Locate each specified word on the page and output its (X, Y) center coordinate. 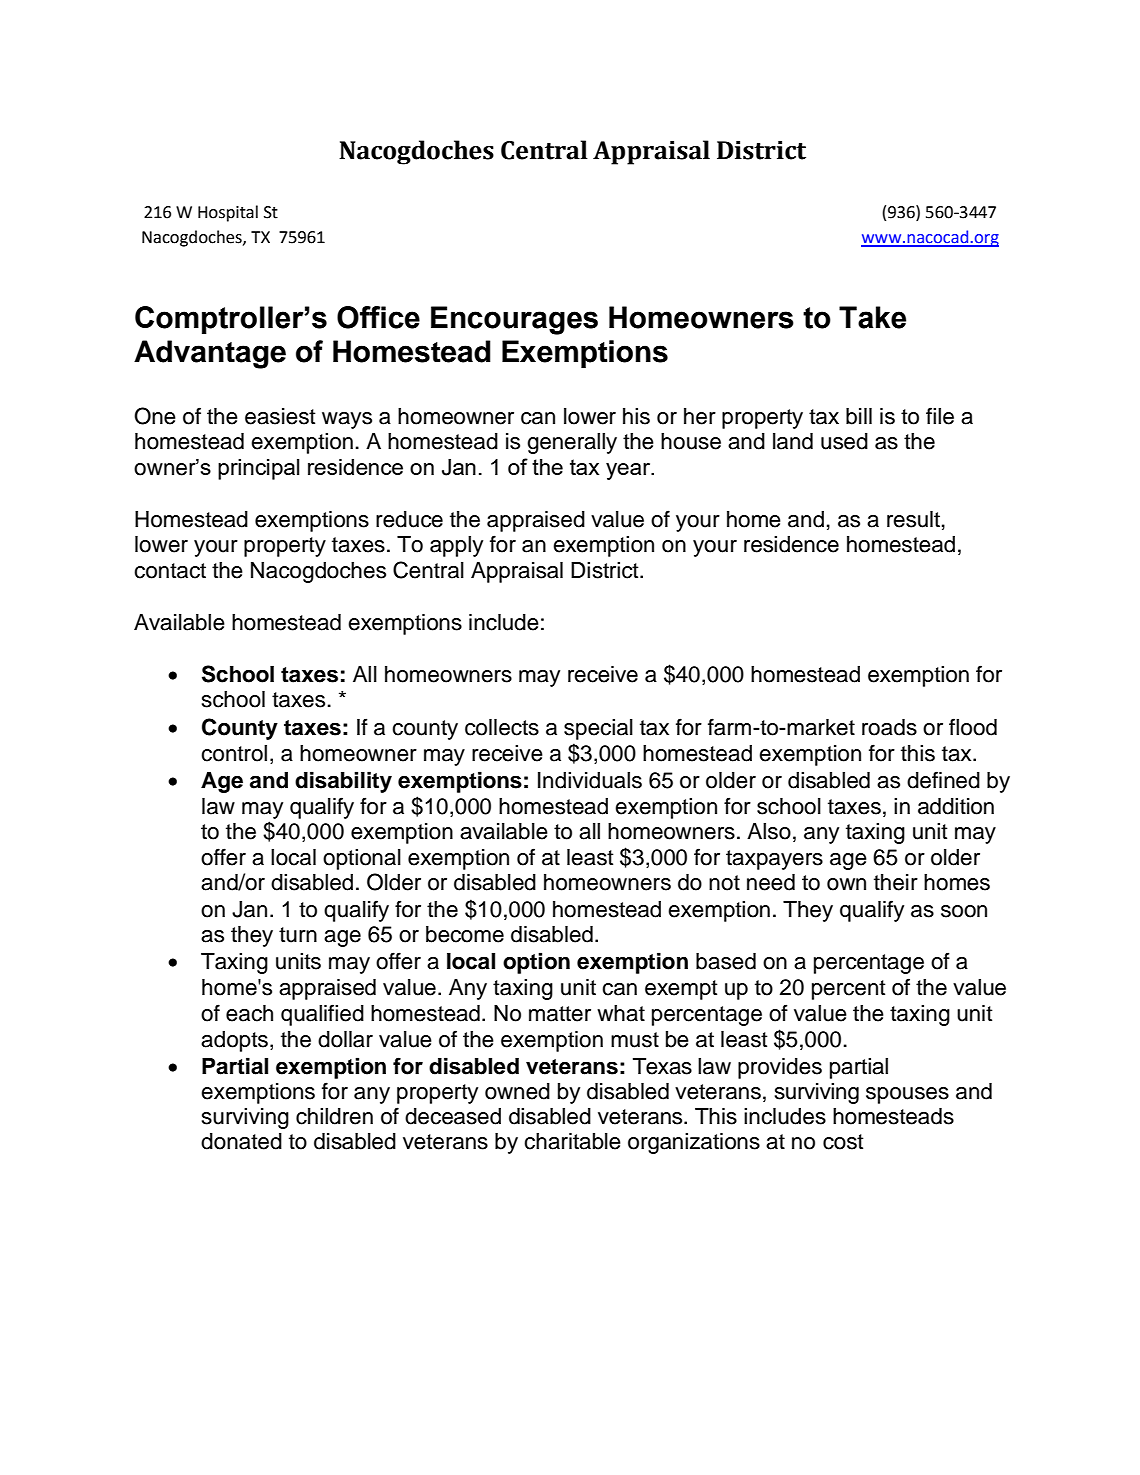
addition (956, 806)
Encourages (514, 320)
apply (456, 546)
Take (872, 317)
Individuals (590, 780)
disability (343, 782)
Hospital (228, 213)
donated (241, 1141)
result (913, 519)
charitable (572, 1141)
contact (170, 571)
